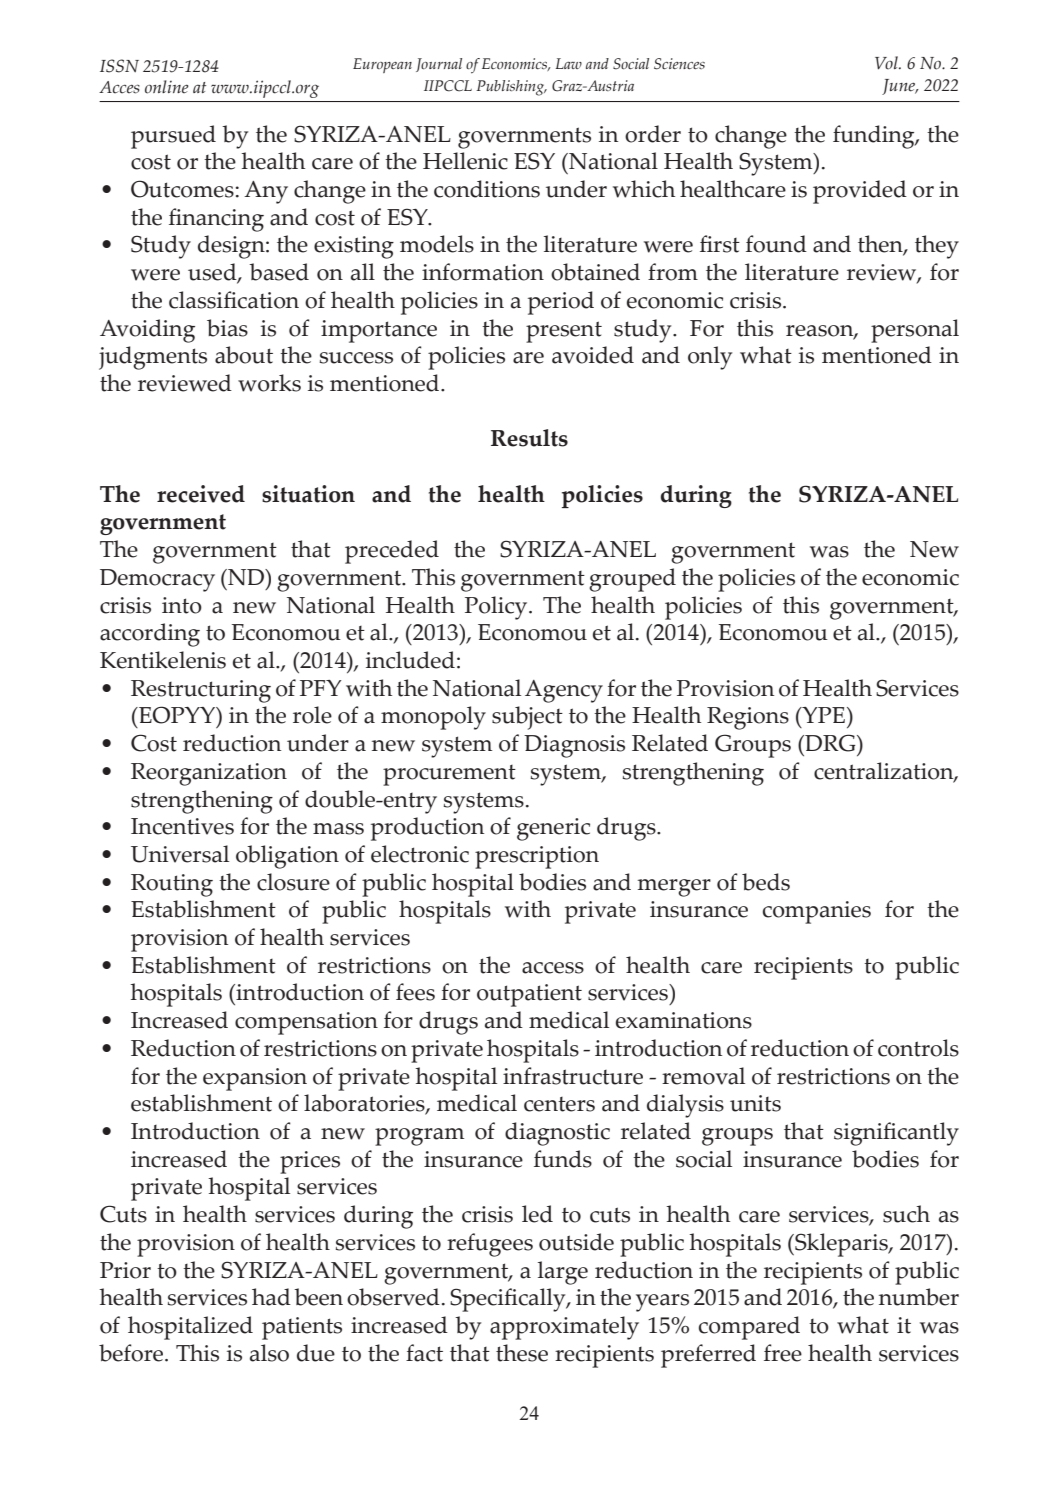  I want to click on online, so click(167, 87).
